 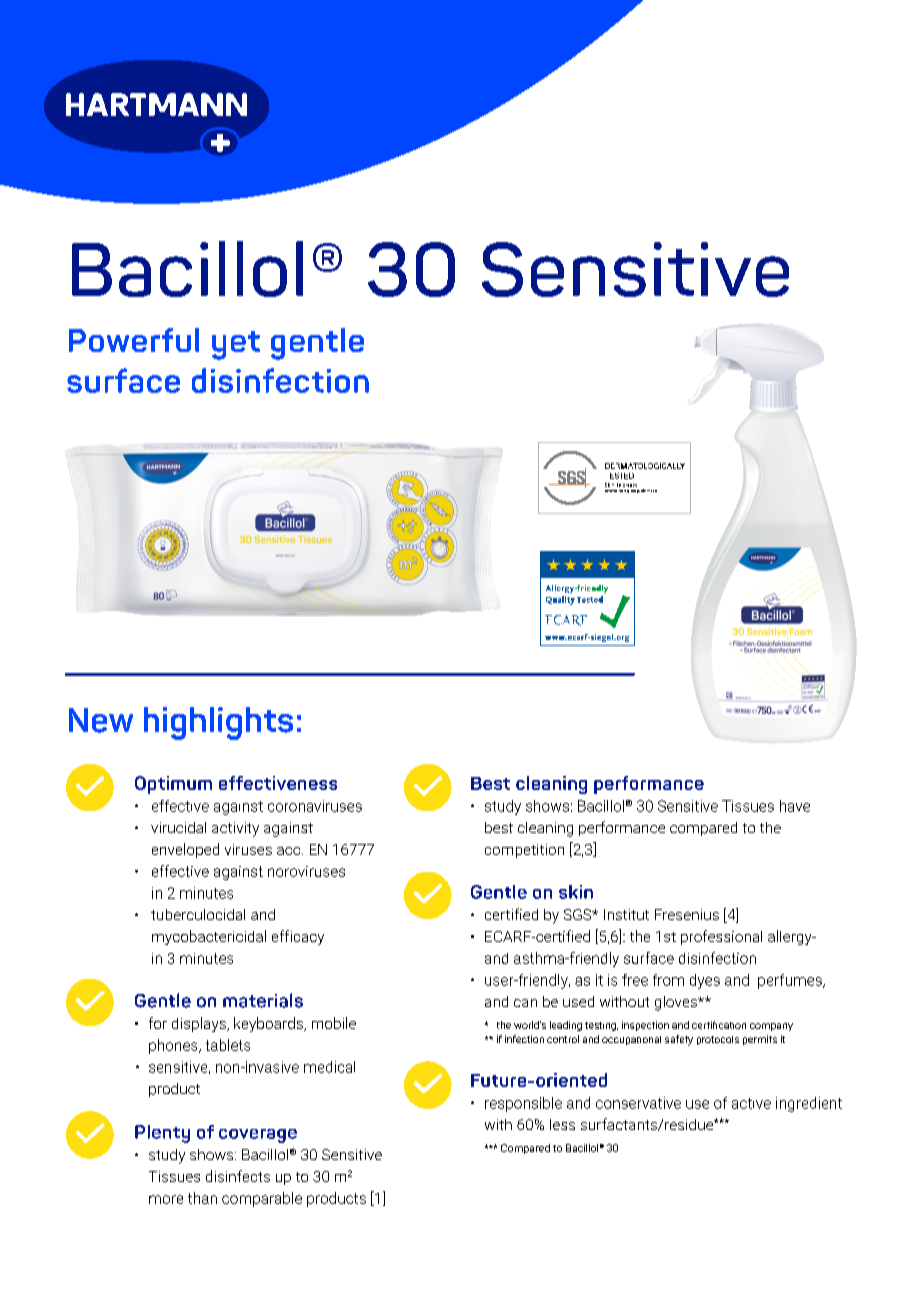 I want to click on yet, so click(x=236, y=345).
